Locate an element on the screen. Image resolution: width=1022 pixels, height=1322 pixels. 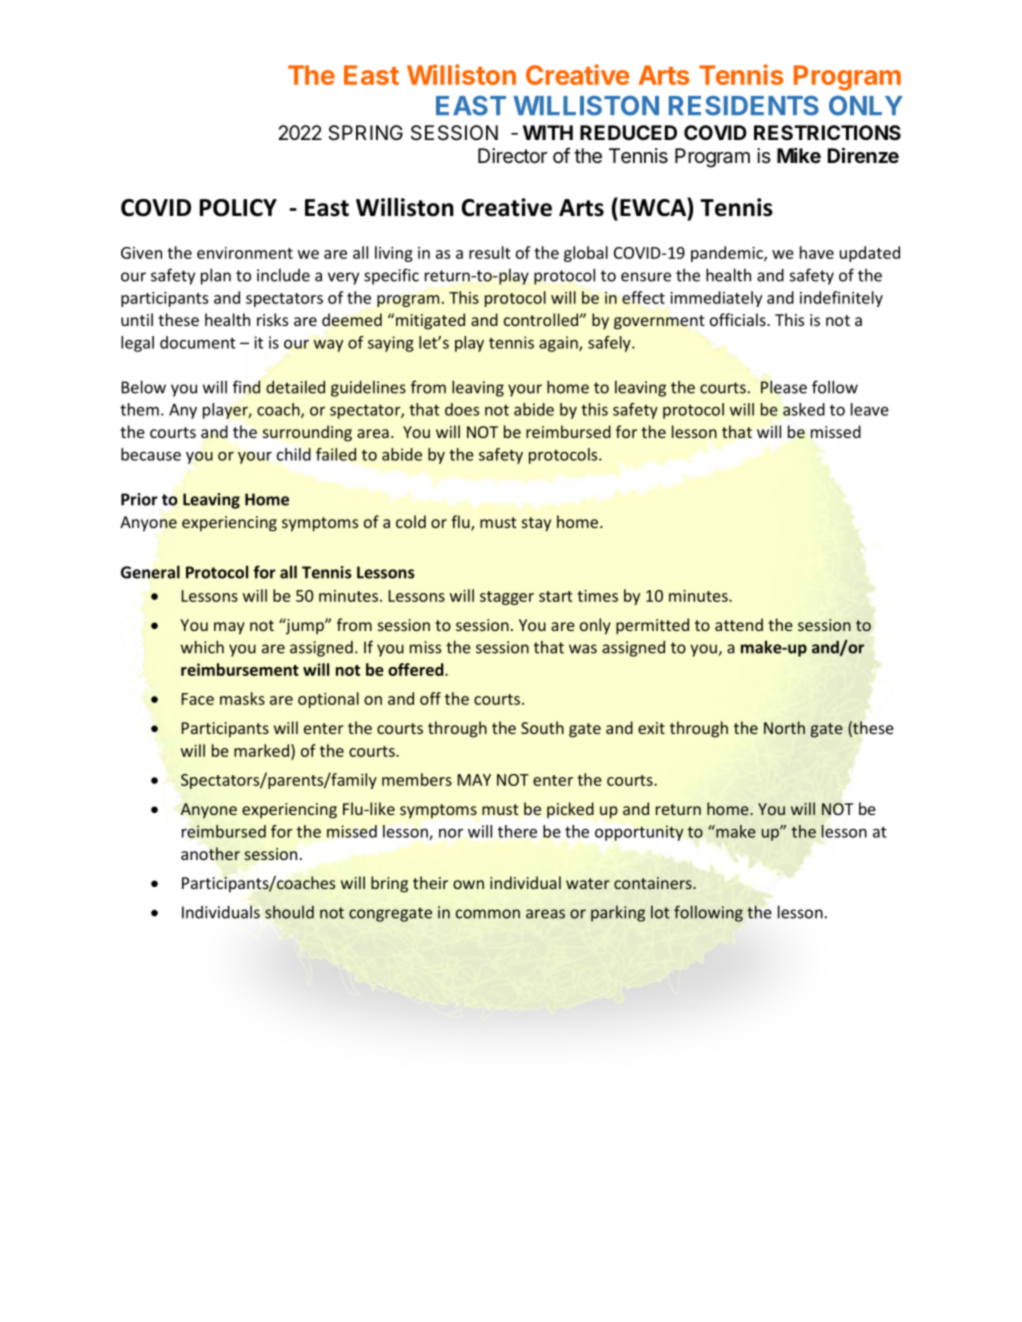
stay is located at coordinates (536, 524).
